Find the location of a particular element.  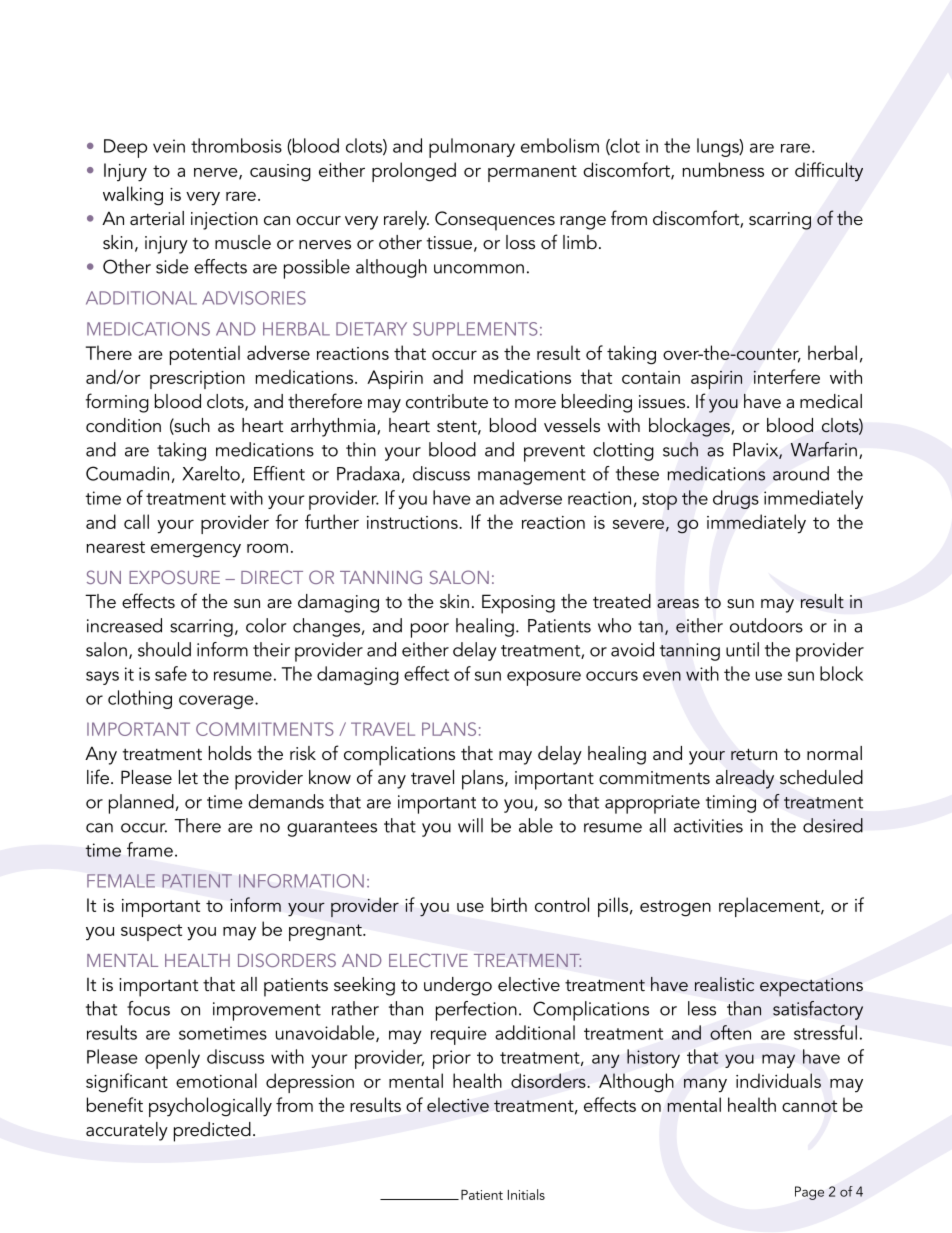

Page is located at coordinates (809, 1193).
